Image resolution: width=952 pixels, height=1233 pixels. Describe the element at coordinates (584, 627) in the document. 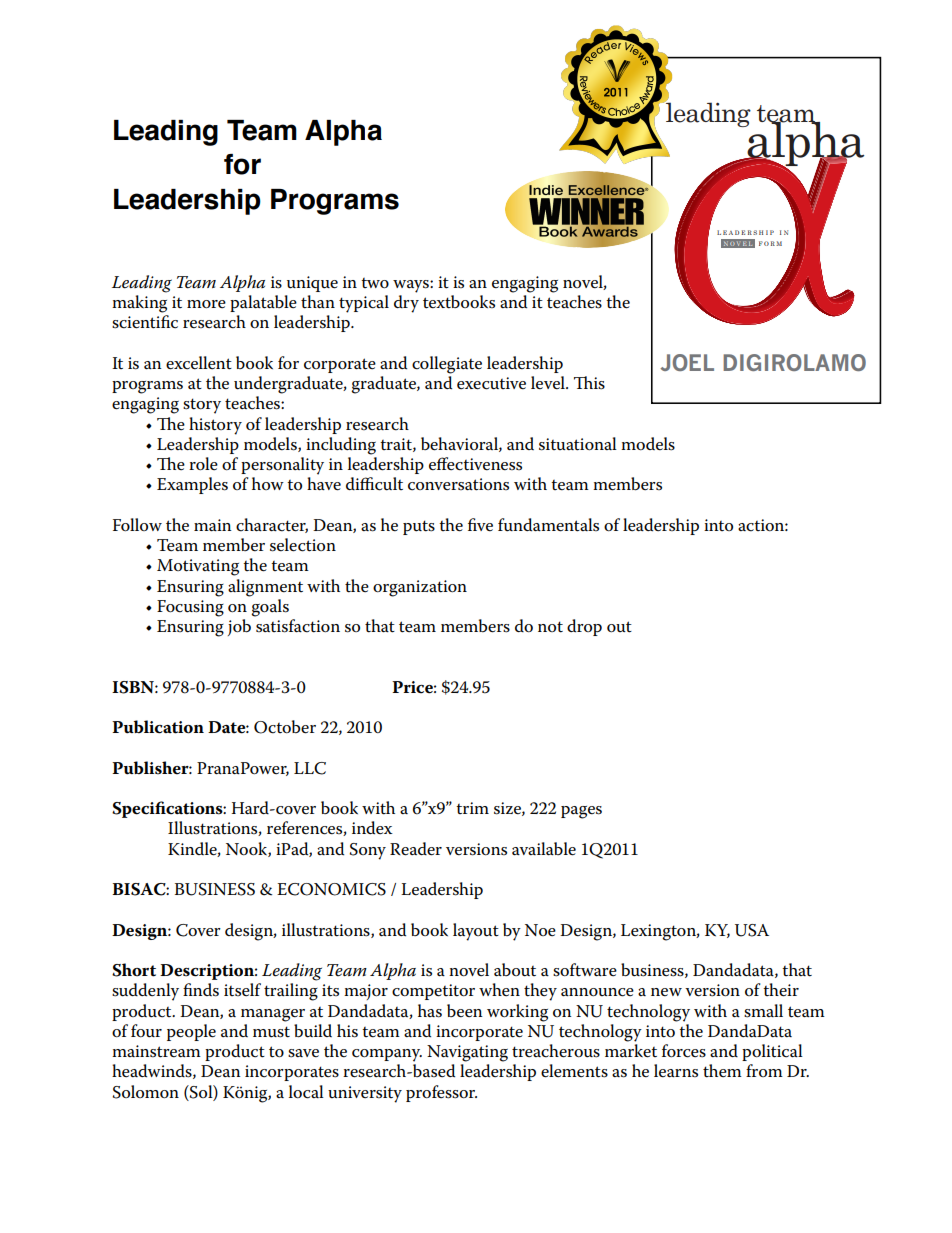

I see `drop` at that location.
